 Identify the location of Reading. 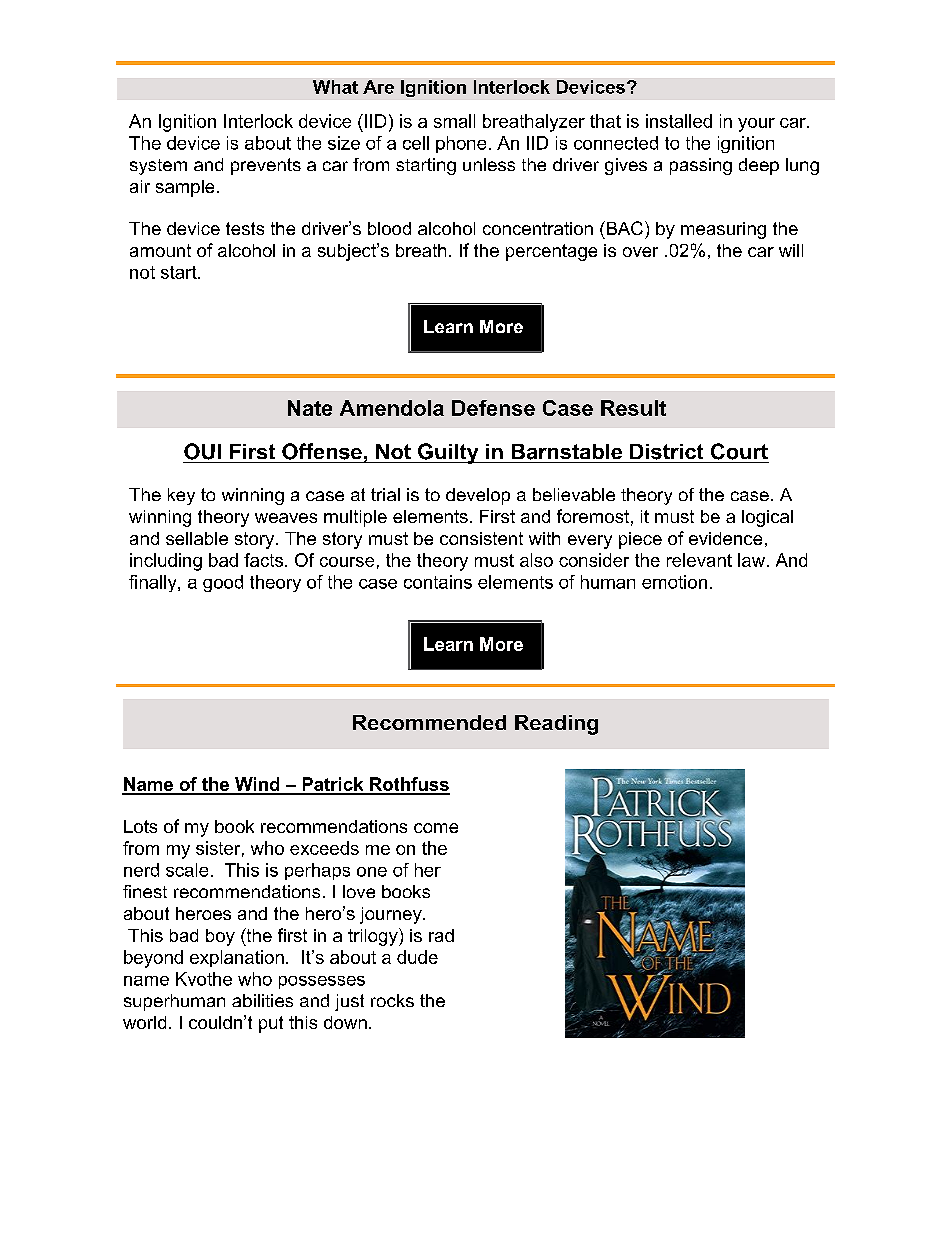
(556, 725).
